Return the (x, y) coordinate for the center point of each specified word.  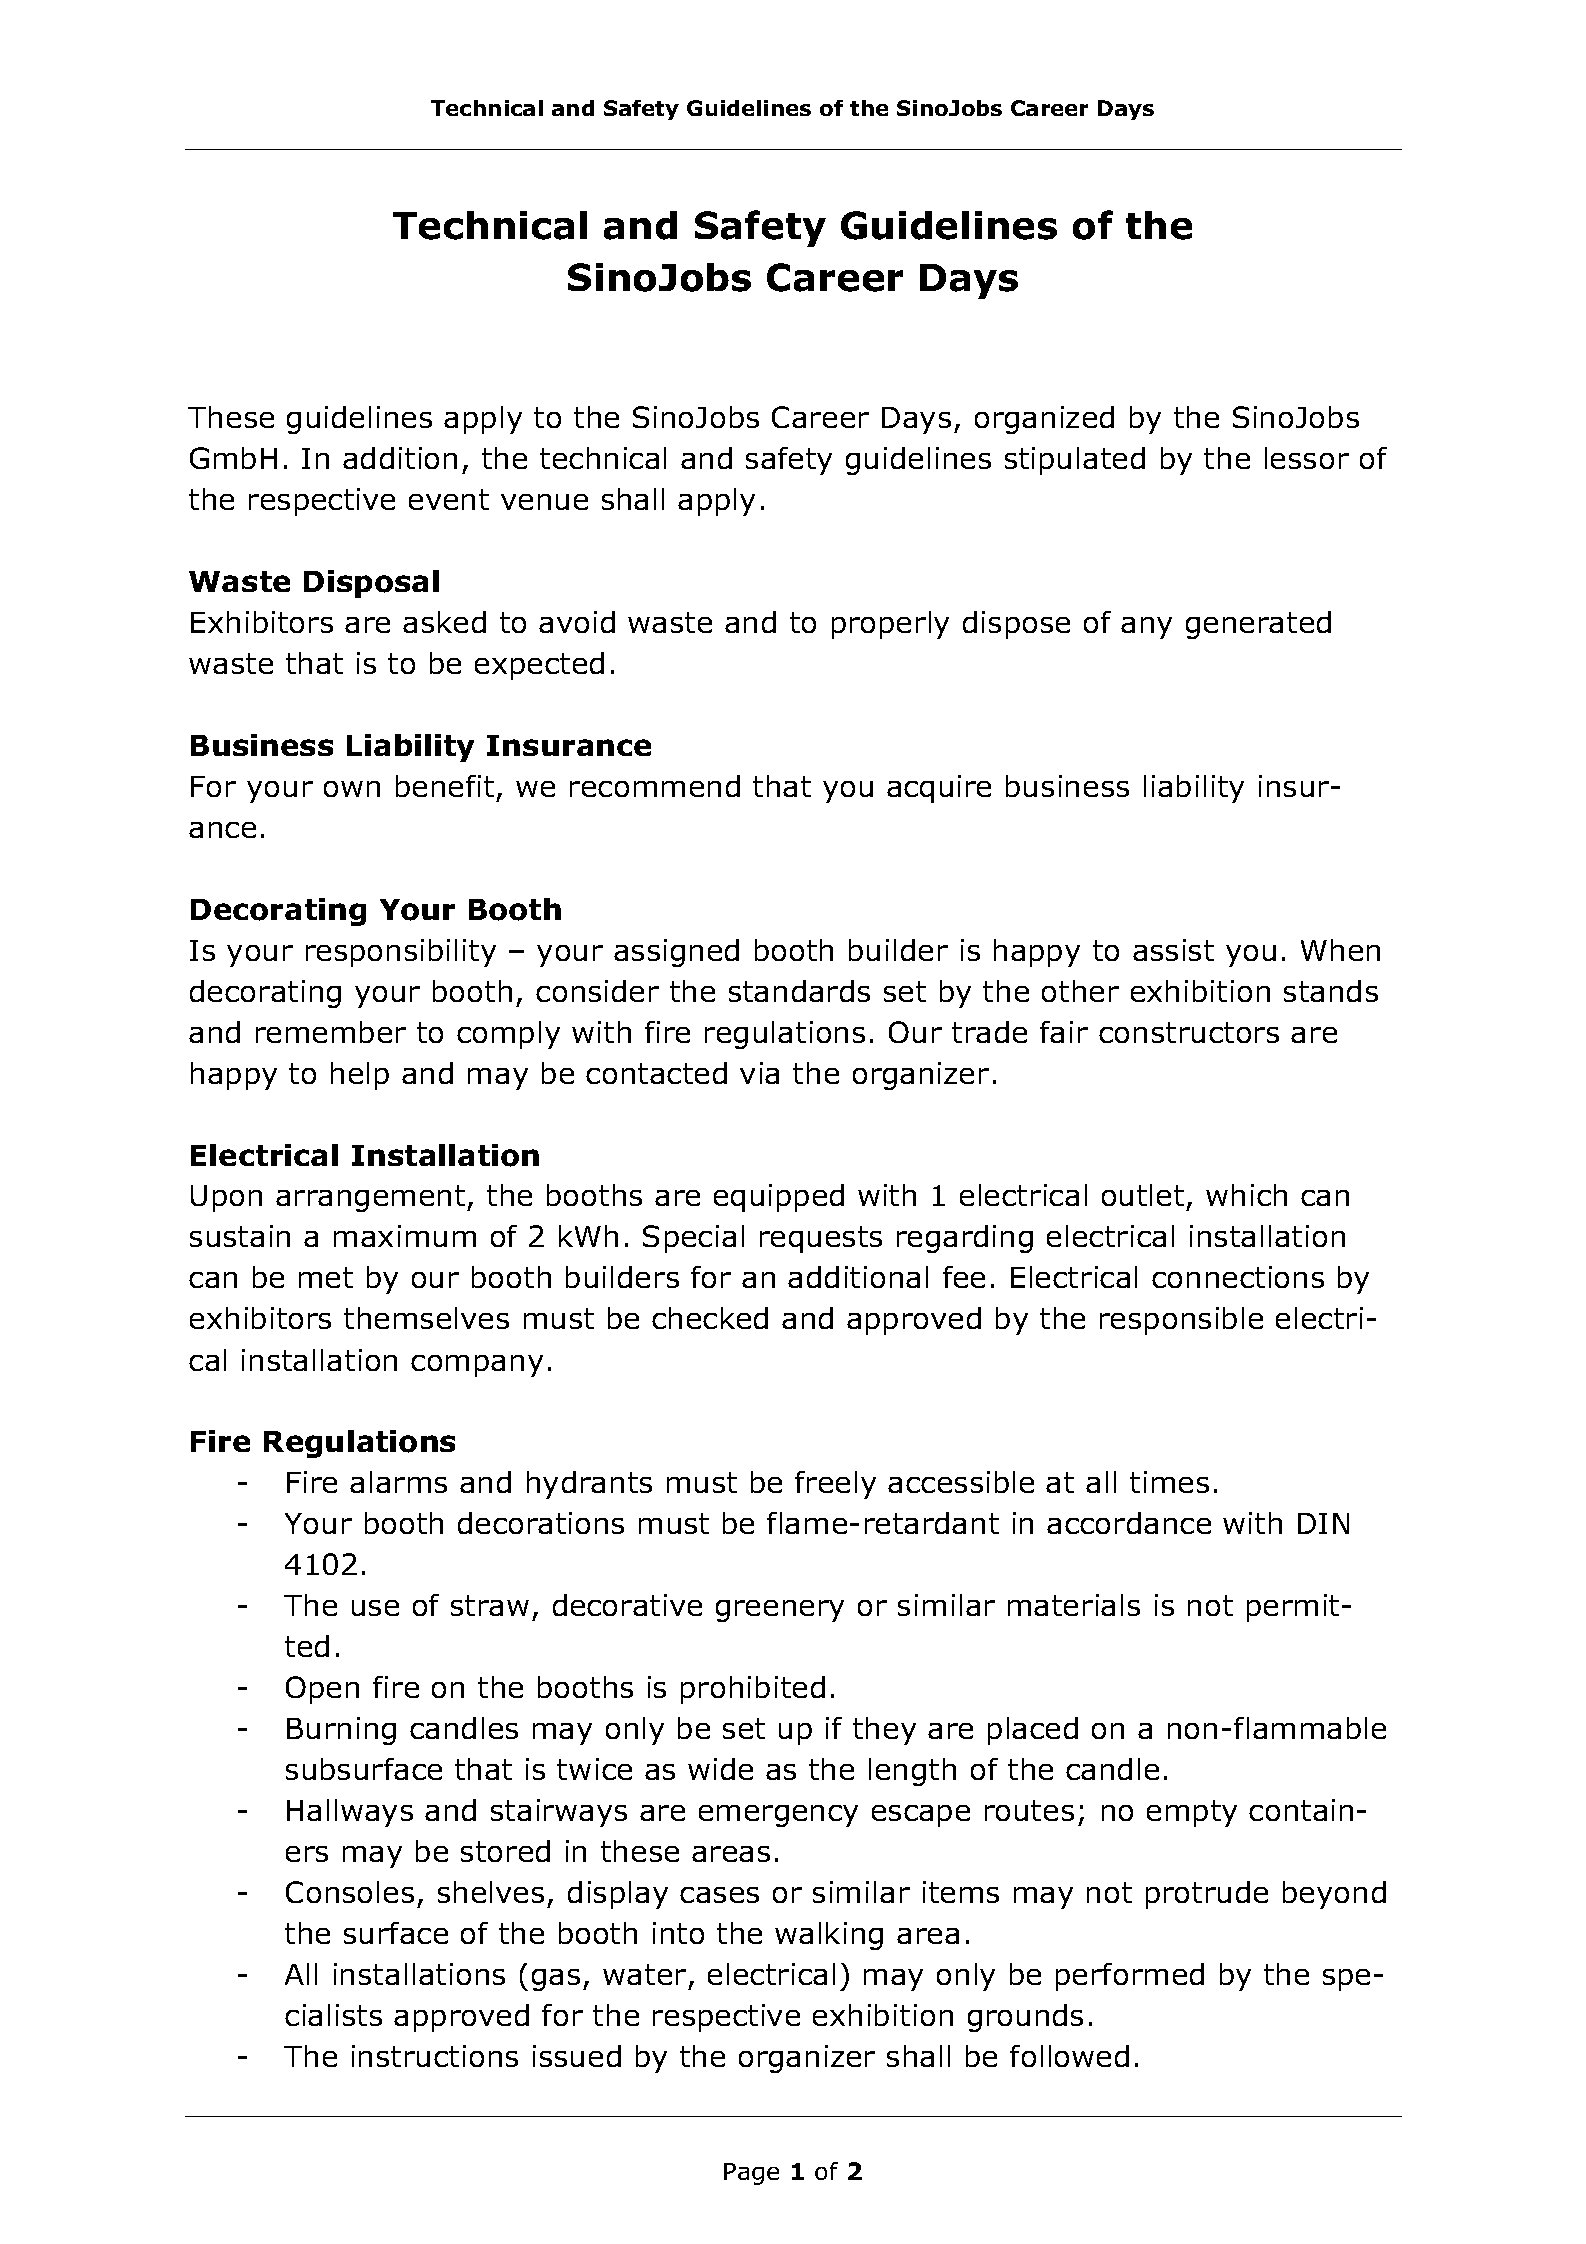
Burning (341, 1731)
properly (890, 625)
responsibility (401, 953)
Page (751, 2174)
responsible (1181, 1321)
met (326, 1277)
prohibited (753, 1690)
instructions (435, 2056)
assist (1173, 950)
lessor (1307, 458)
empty (1192, 1813)
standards (799, 991)
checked (710, 1318)
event (449, 499)
